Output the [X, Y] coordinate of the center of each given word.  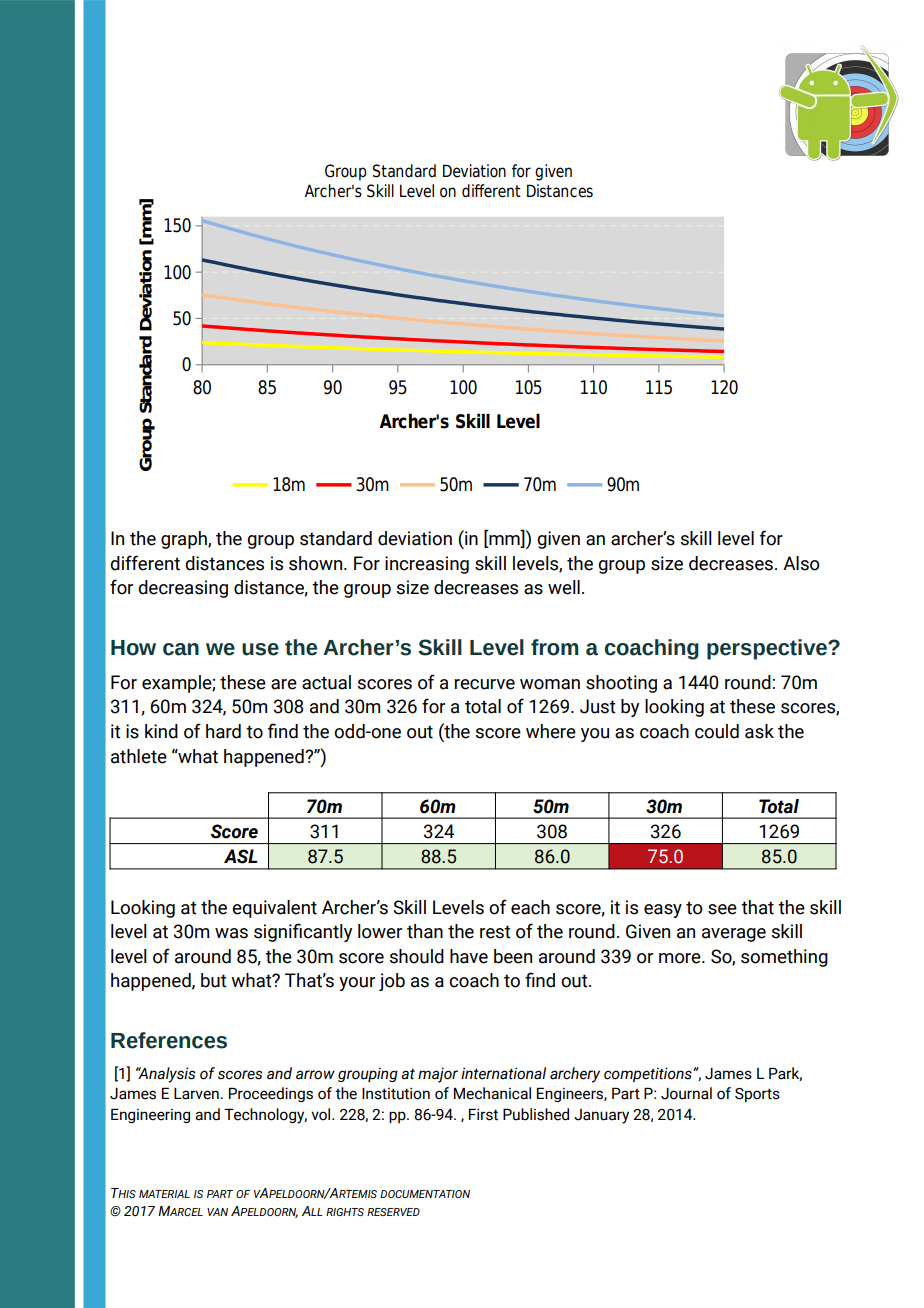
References [169, 1040]
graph [185, 540]
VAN [217, 1212]
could [717, 731]
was [231, 933]
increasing [427, 565]
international [503, 1073]
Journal [686, 1093]
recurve [485, 684]
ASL [240, 856]
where [551, 731]
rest [495, 932]
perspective [768, 649]
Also [801, 563]
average [734, 935]
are [284, 684]
